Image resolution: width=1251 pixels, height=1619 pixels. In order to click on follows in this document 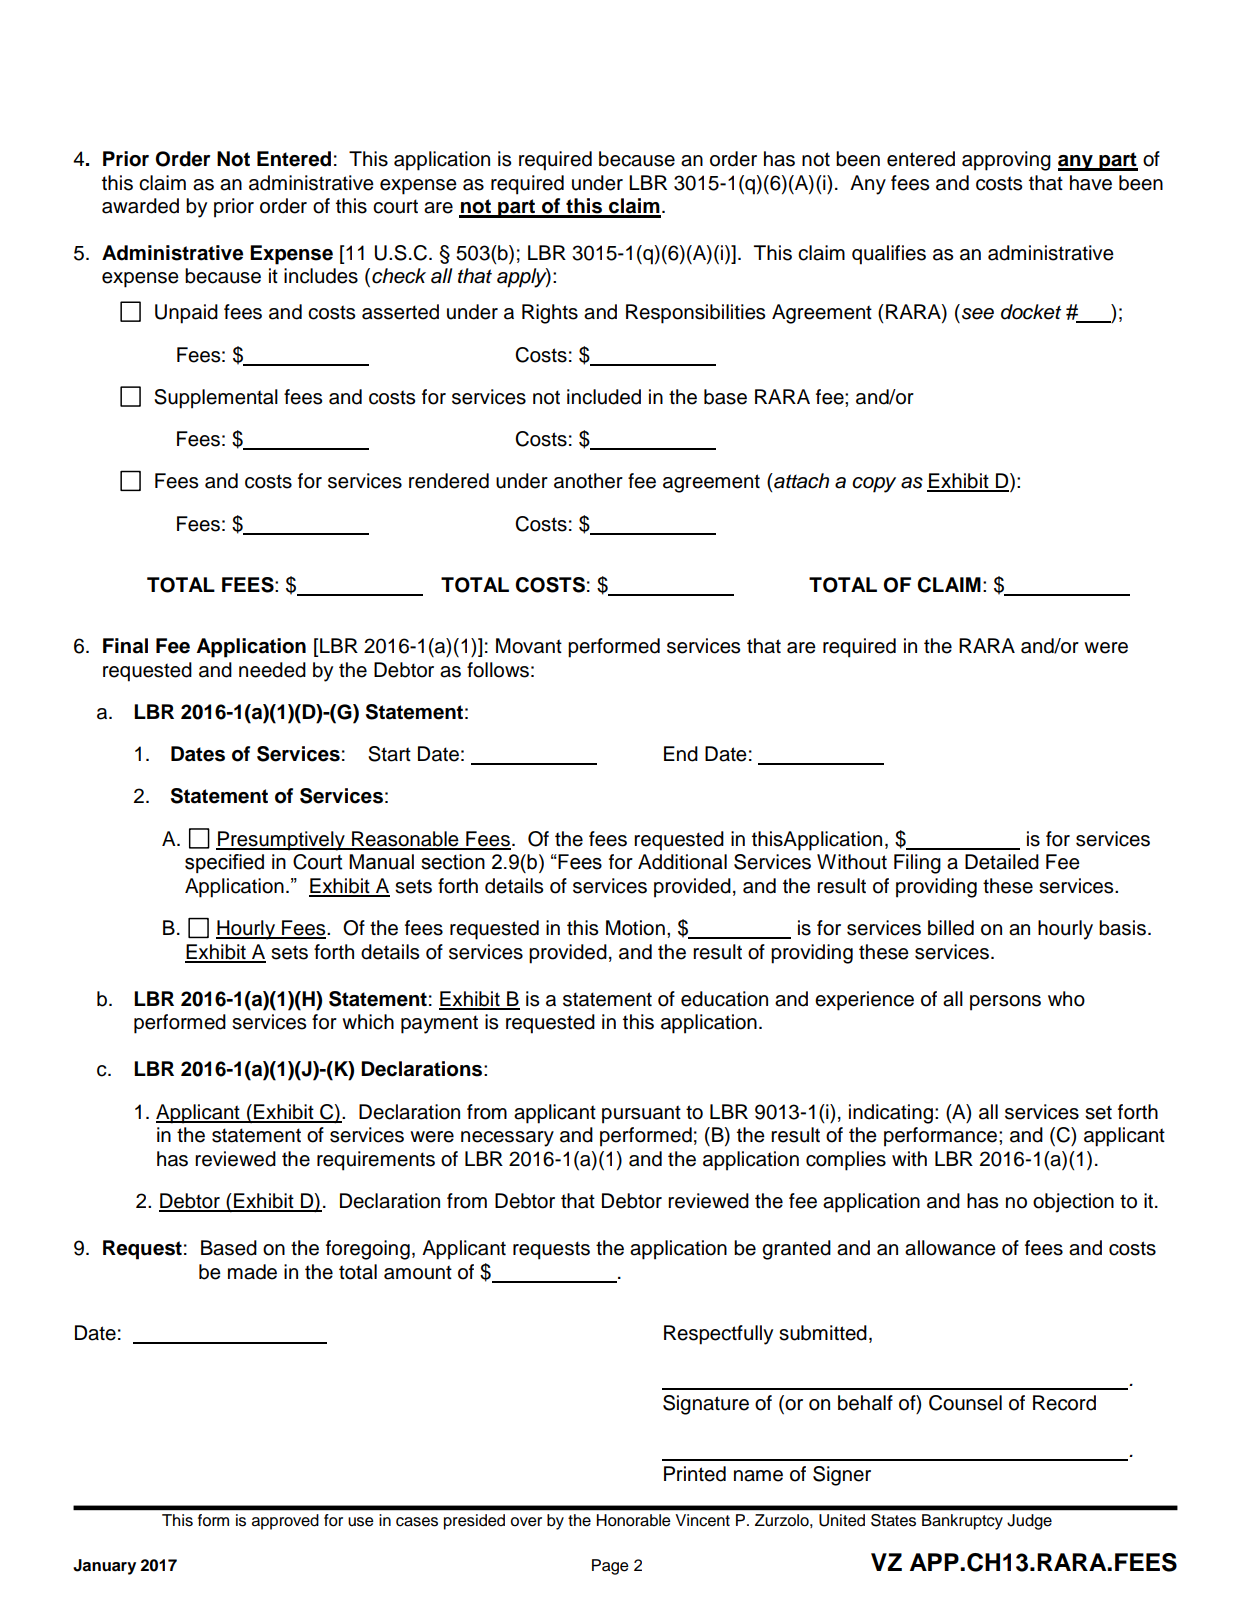, I will do `click(498, 670)`.
